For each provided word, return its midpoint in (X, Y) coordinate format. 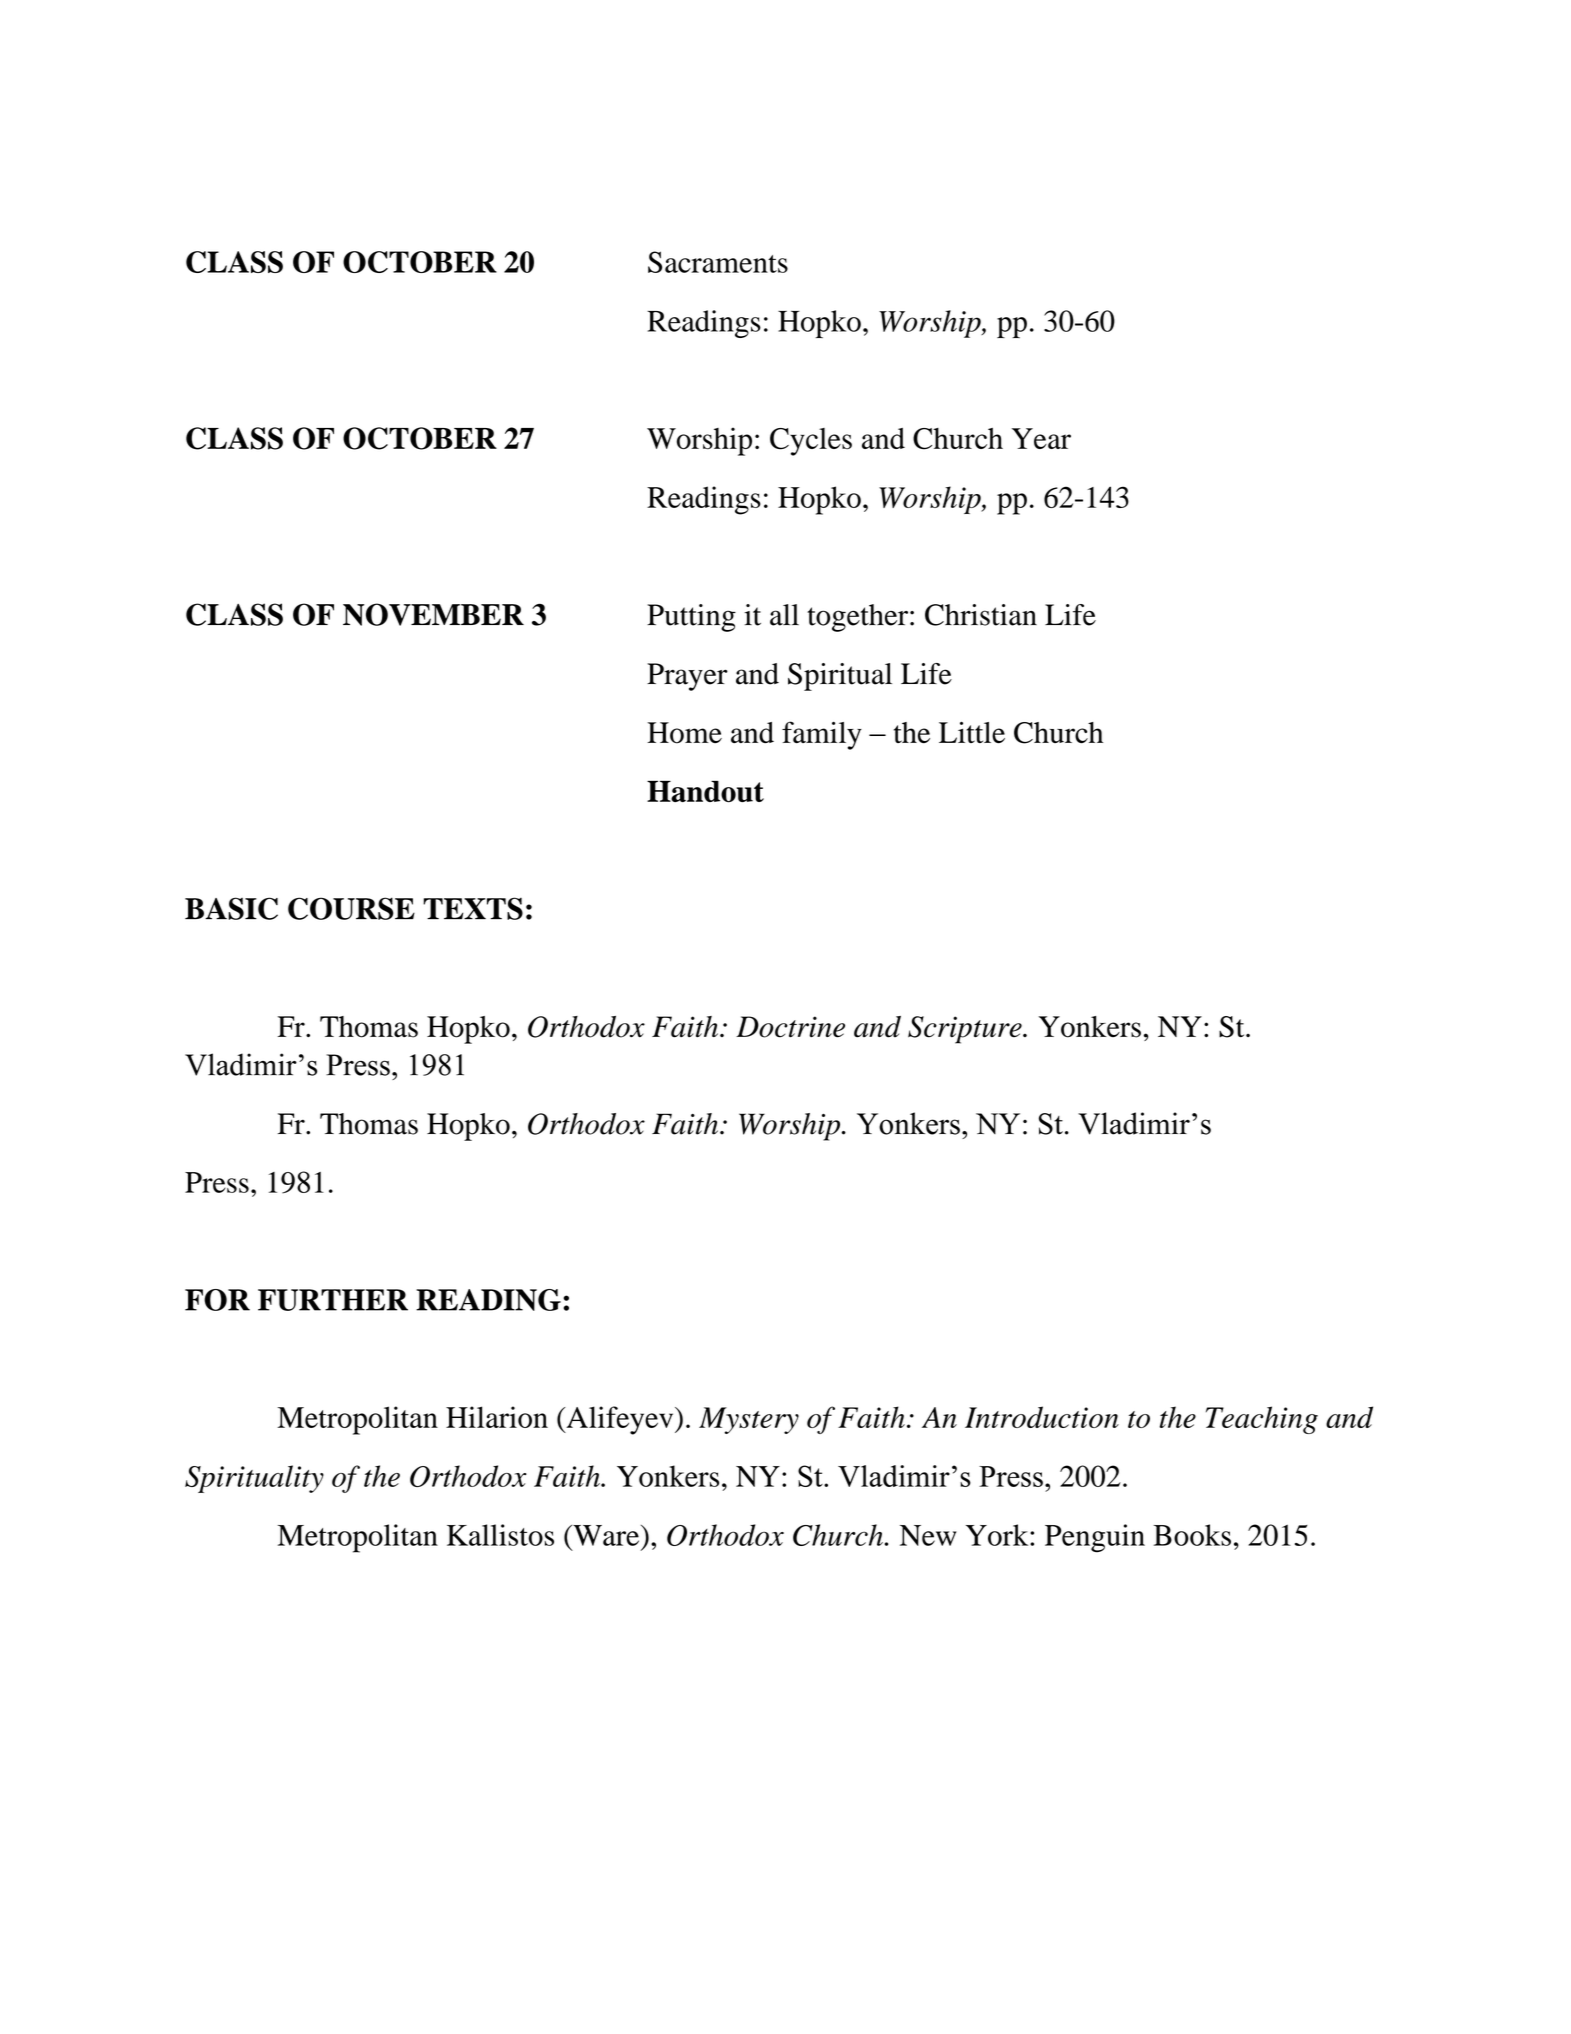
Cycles (811, 442)
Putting (691, 618)
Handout (705, 792)
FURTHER (333, 1300)
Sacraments (718, 262)
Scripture (966, 1030)
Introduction (1042, 1417)
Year (1041, 438)
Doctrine (790, 1027)
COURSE (351, 908)
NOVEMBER (433, 614)
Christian (981, 615)
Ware (606, 1535)
